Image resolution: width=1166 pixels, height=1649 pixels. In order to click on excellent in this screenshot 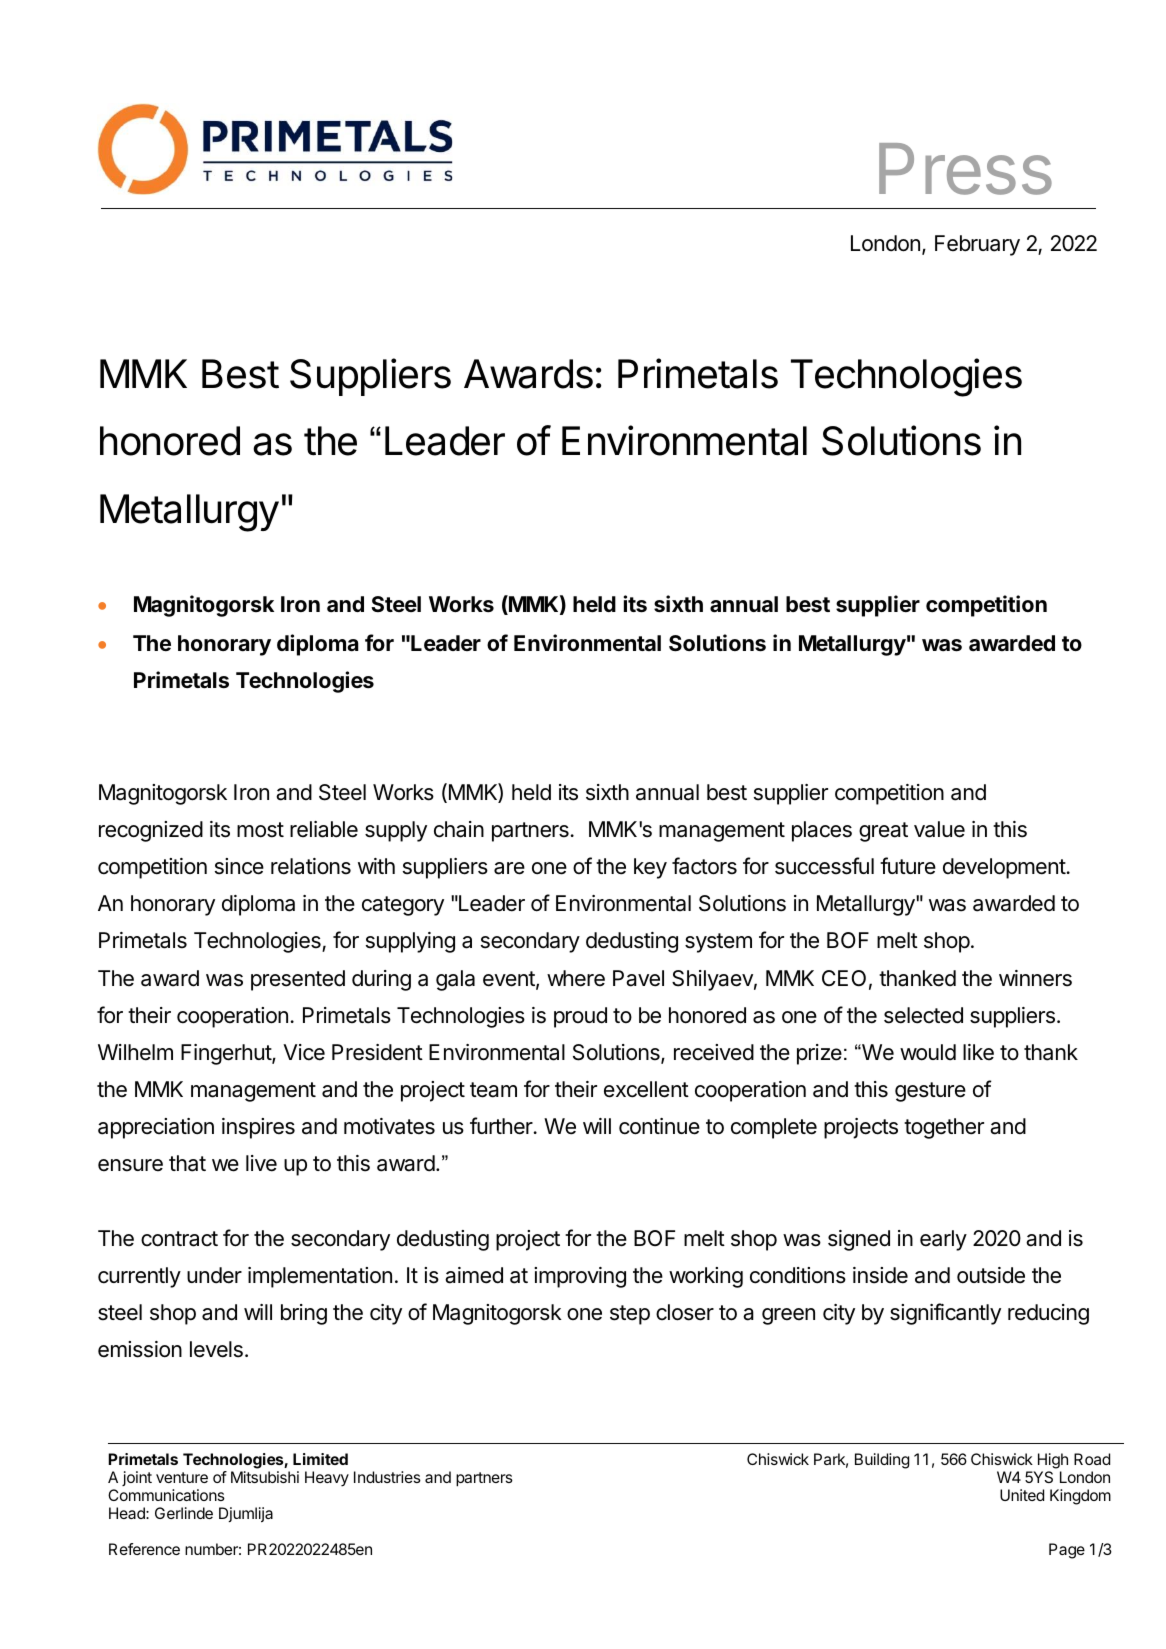, I will do `click(646, 1089)`.
